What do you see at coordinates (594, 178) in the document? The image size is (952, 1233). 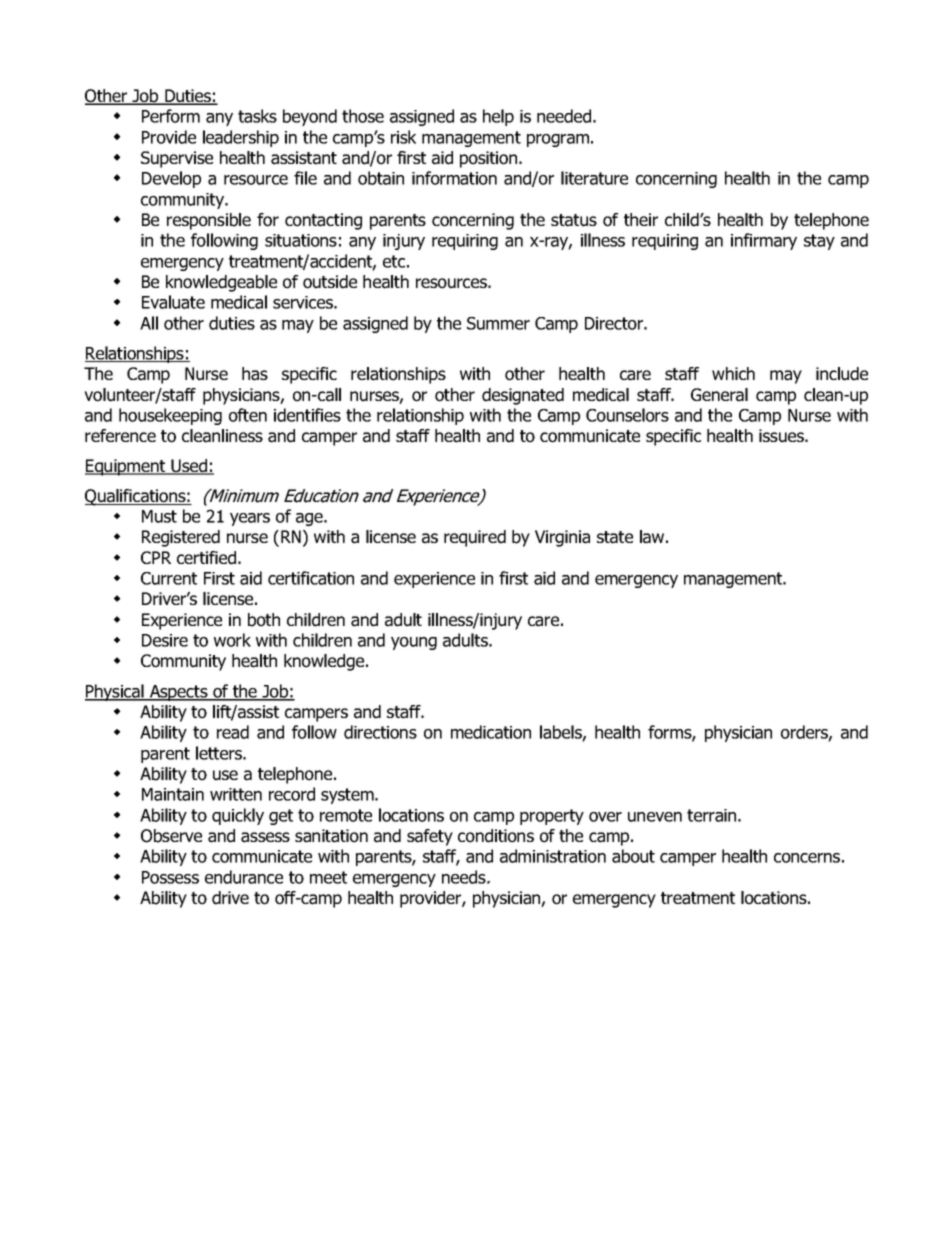 I see `literature` at bounding box center [594, 178].
